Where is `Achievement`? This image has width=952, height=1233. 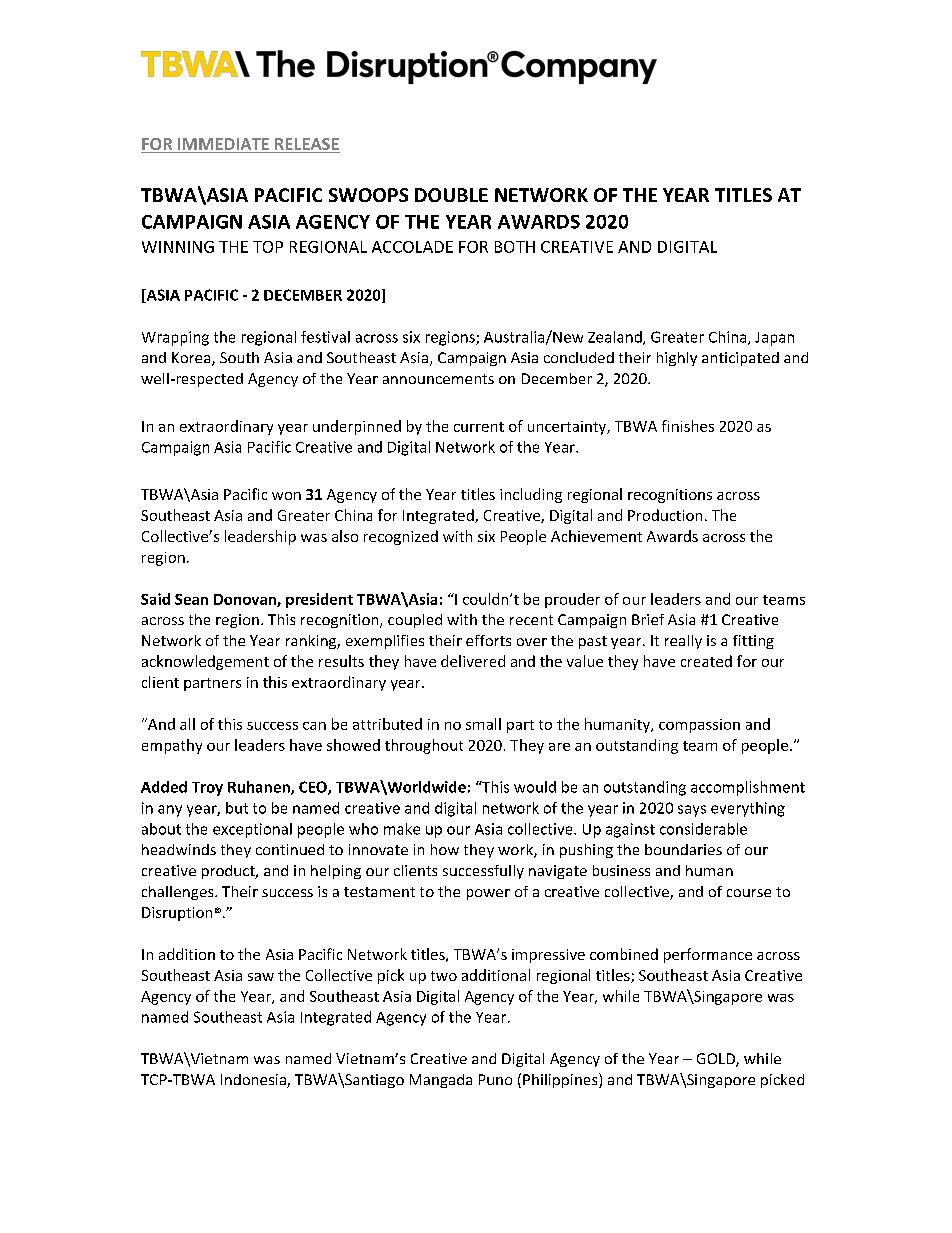 Achievement is located at coordinates (596, 536).
